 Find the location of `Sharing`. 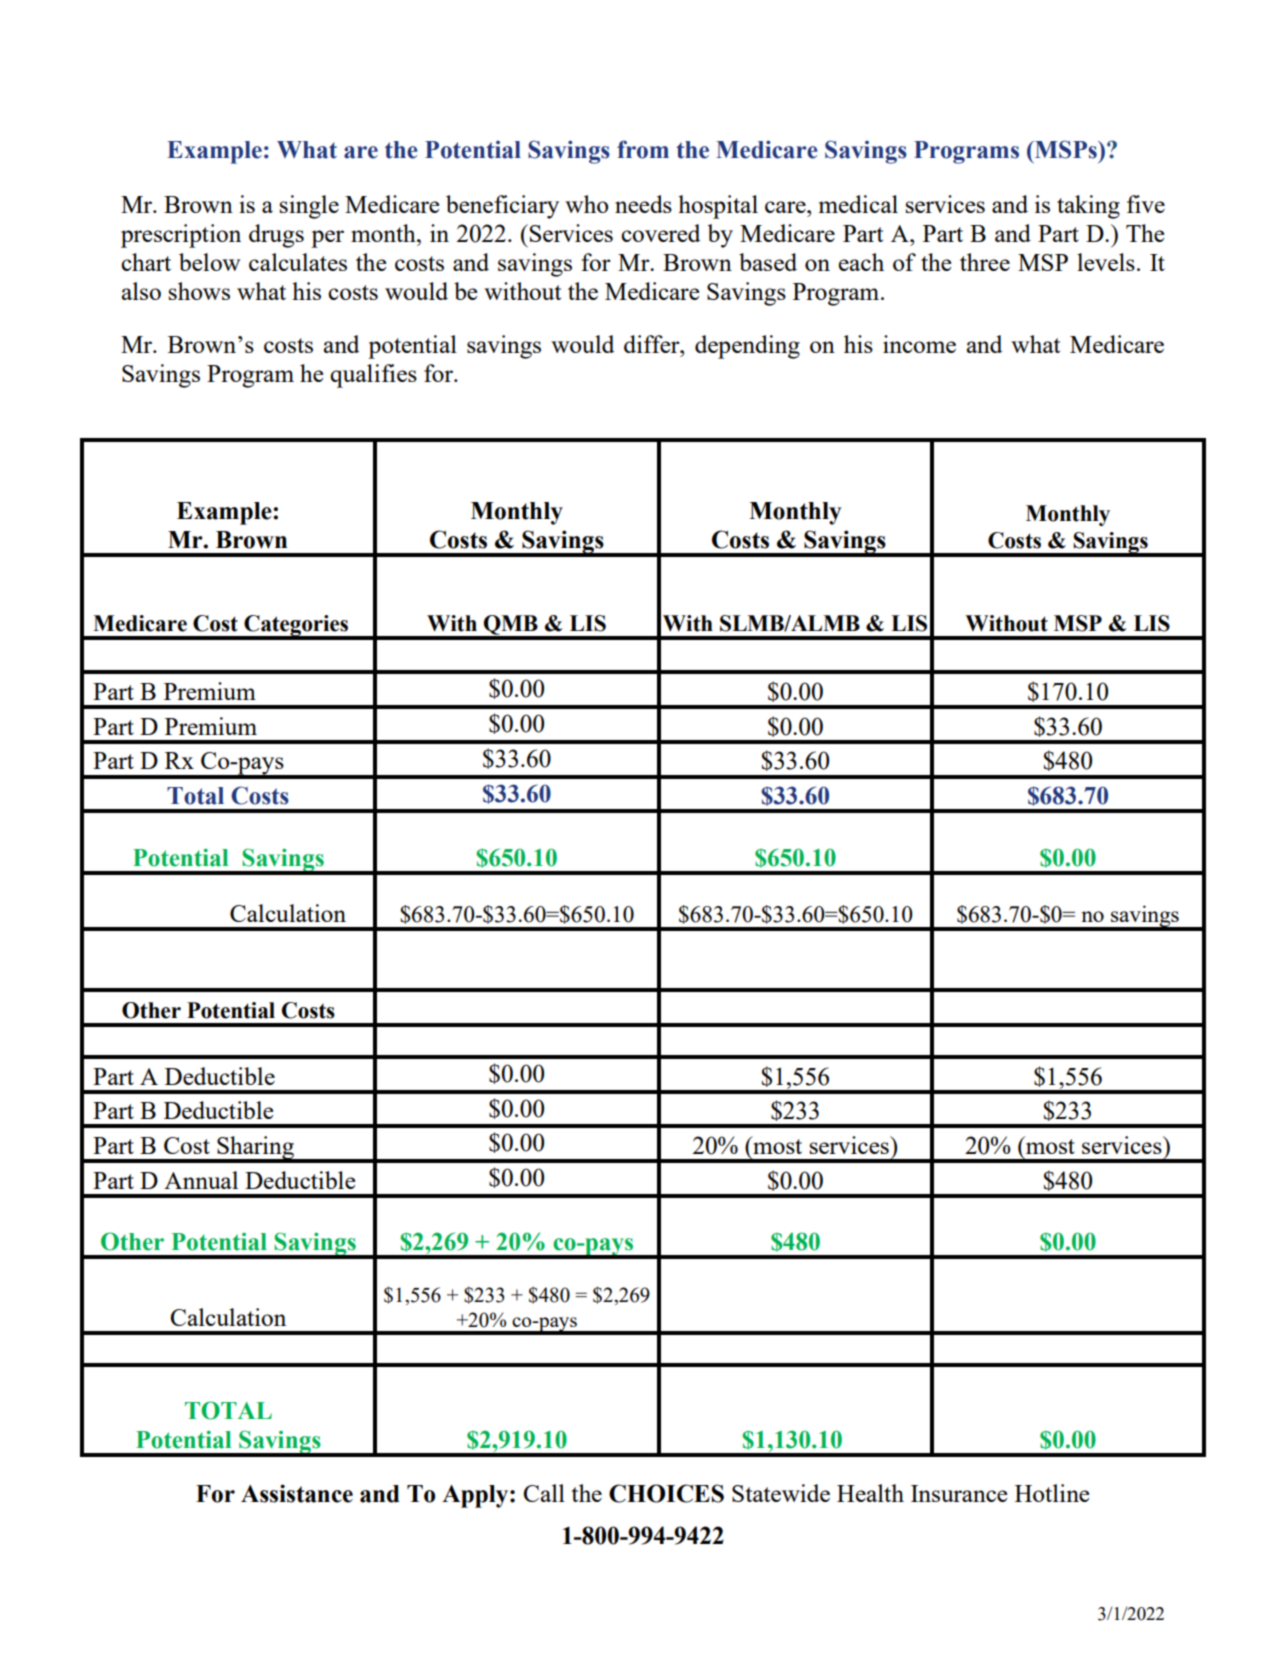

Sharing is located at coordinates (256, 1149).
